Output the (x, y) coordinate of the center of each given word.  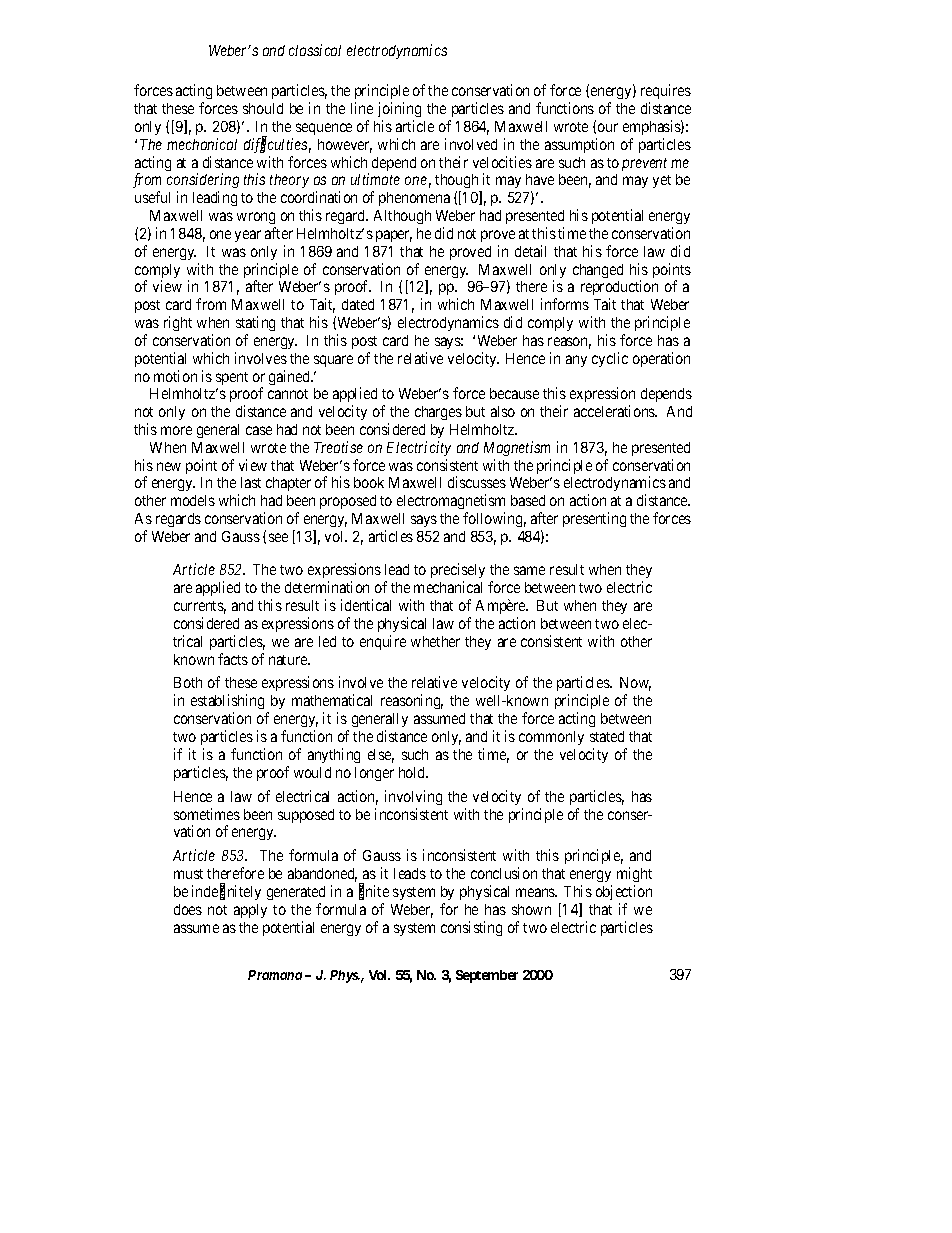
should (263, 108)
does (188, 909)
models (193, 500)
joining (399, 109)
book (369, 482)
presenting (594, 519)
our (608, 127)
